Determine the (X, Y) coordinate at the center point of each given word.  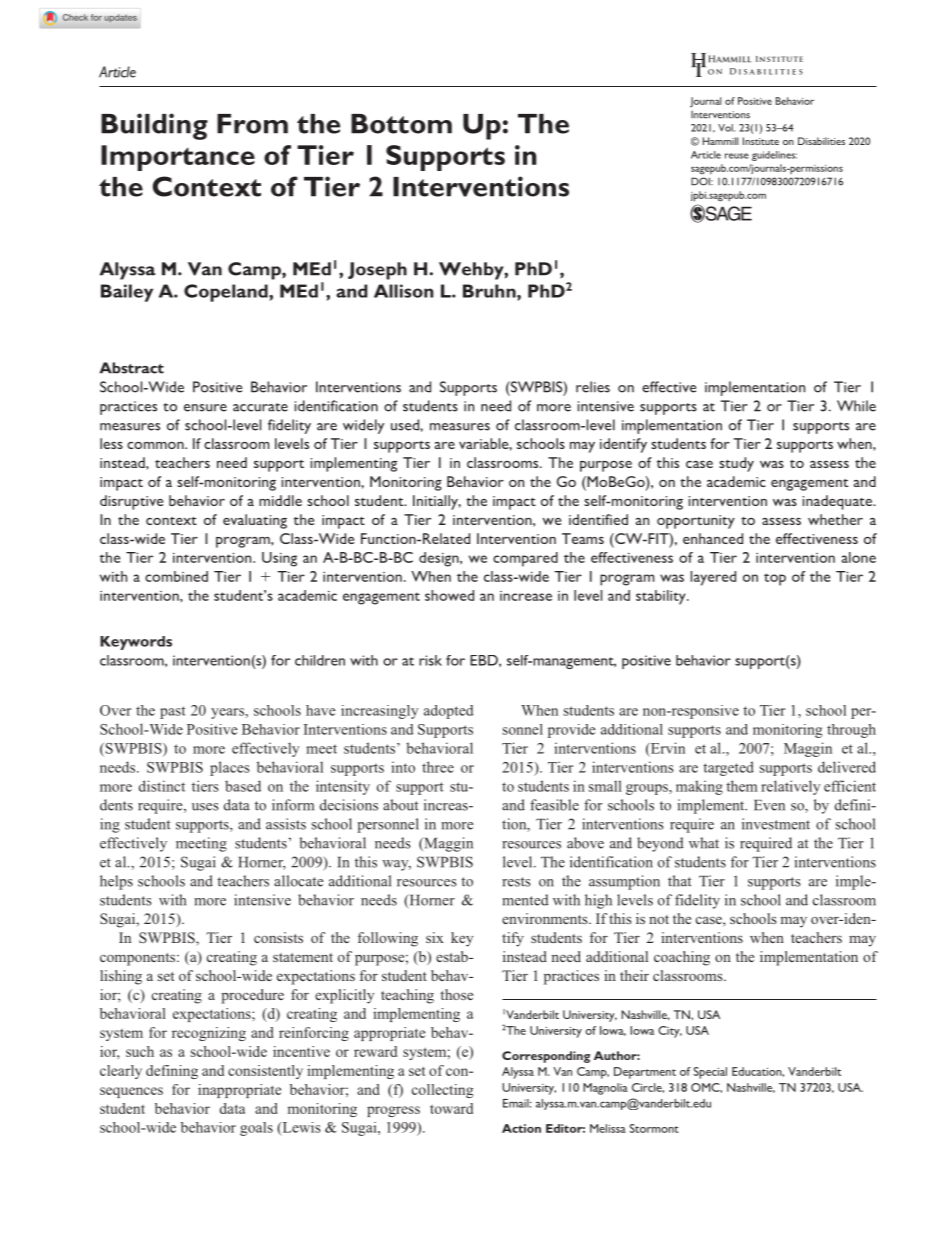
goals (256, 1129)
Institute (761, 141)
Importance (178, 158)
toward (451, 1108)
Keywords (136, 643)
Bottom (401, 124)
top (775, 579)
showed (449, 595)
